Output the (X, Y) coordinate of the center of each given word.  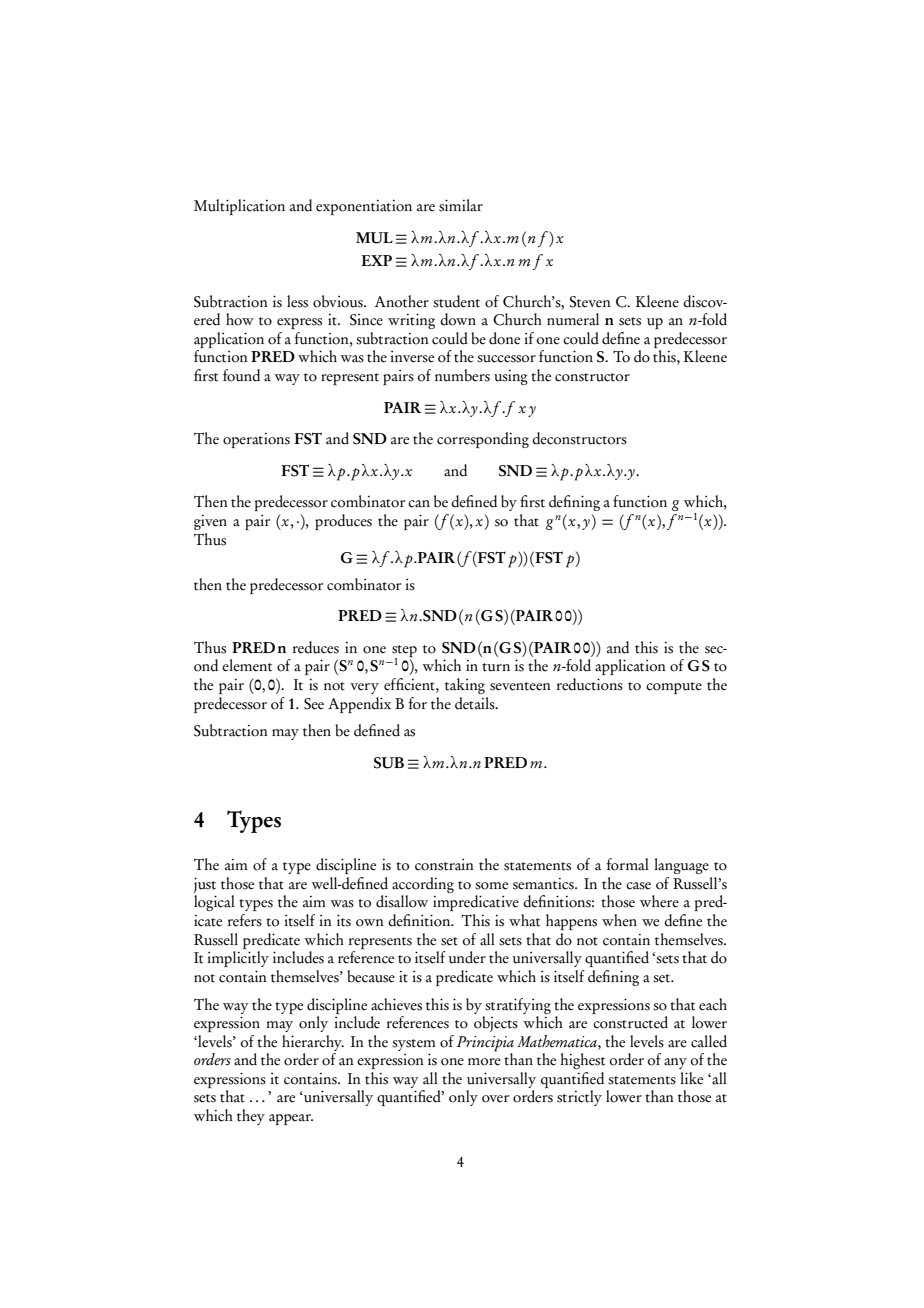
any (675, 1063)
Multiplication (239, 207)
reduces (316, 647)
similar (461, 205)
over (495, 1099)
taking (465, 686)
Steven (590, 302)
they (251, 1117)
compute (674, 688)
